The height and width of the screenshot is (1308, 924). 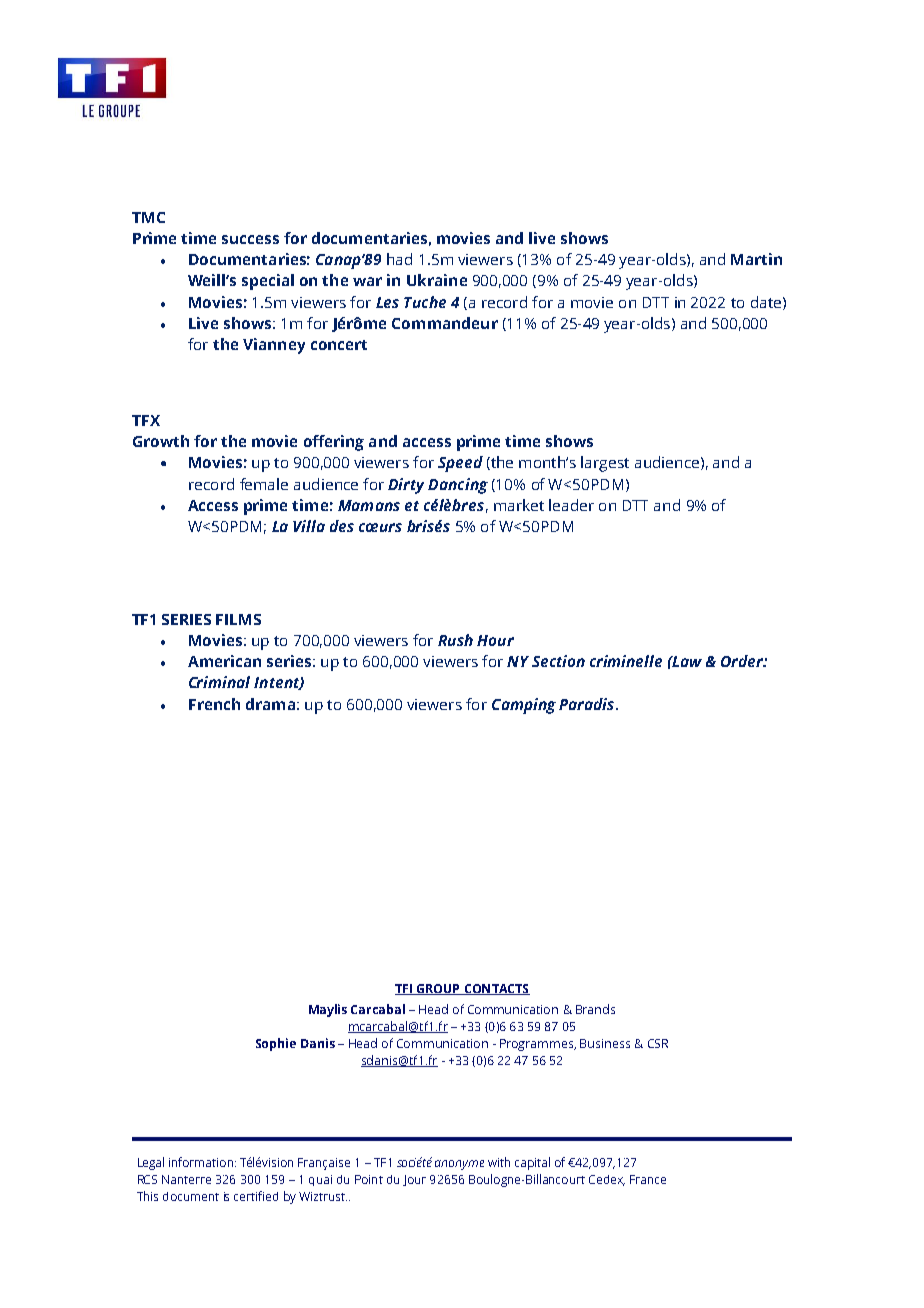 What do you see at coordinates (455, 640) in the screenshot?
I see `Rush` at bounding box center [455, 640].
